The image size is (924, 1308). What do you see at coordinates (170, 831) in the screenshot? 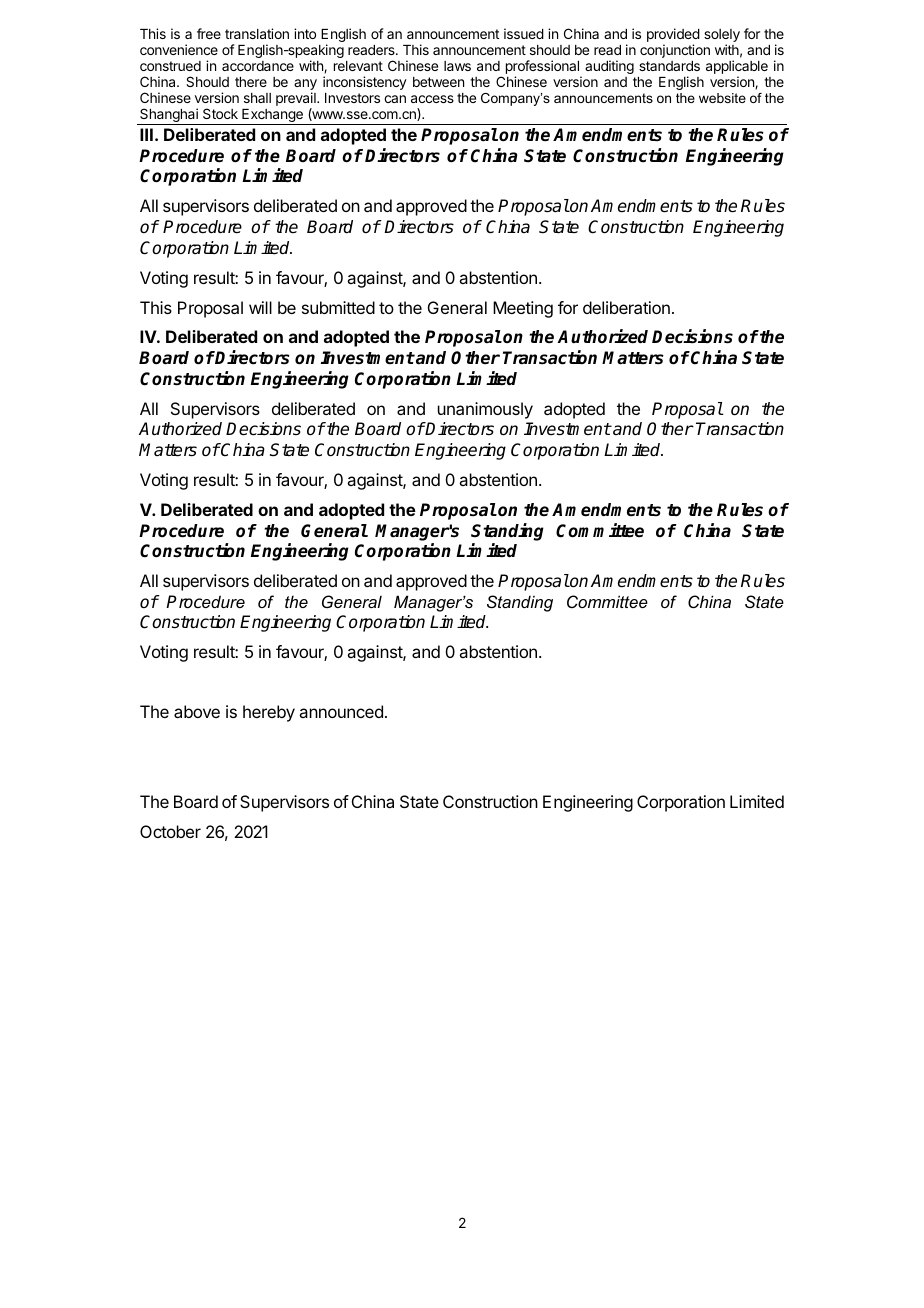
I see `October` at bounding box center [170, 831].
